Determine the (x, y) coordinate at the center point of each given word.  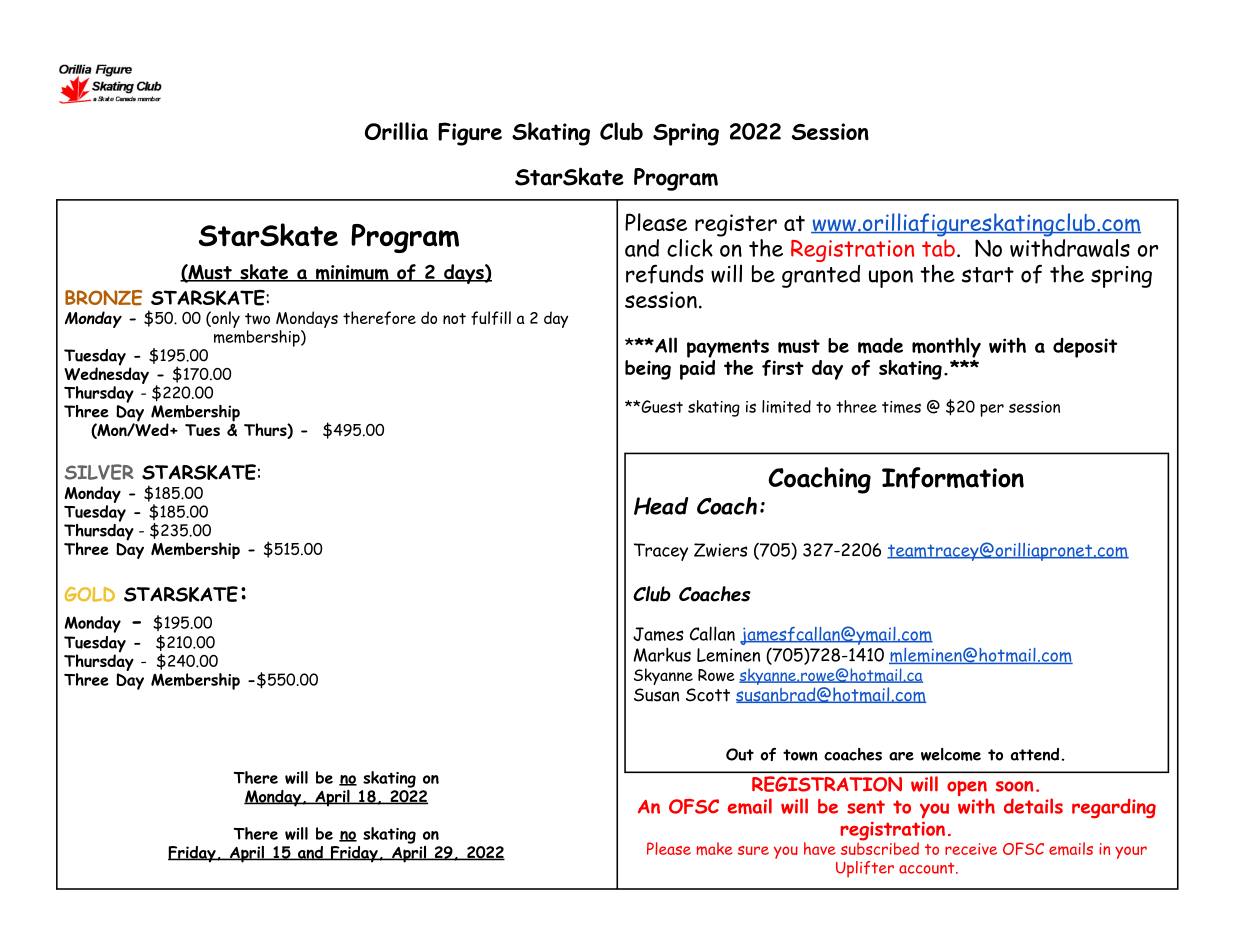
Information (953, 478)
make (715, 848)
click (690, 248)
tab (938, 248)
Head (661, 506)
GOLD (90, 594)
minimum (352, 273)
